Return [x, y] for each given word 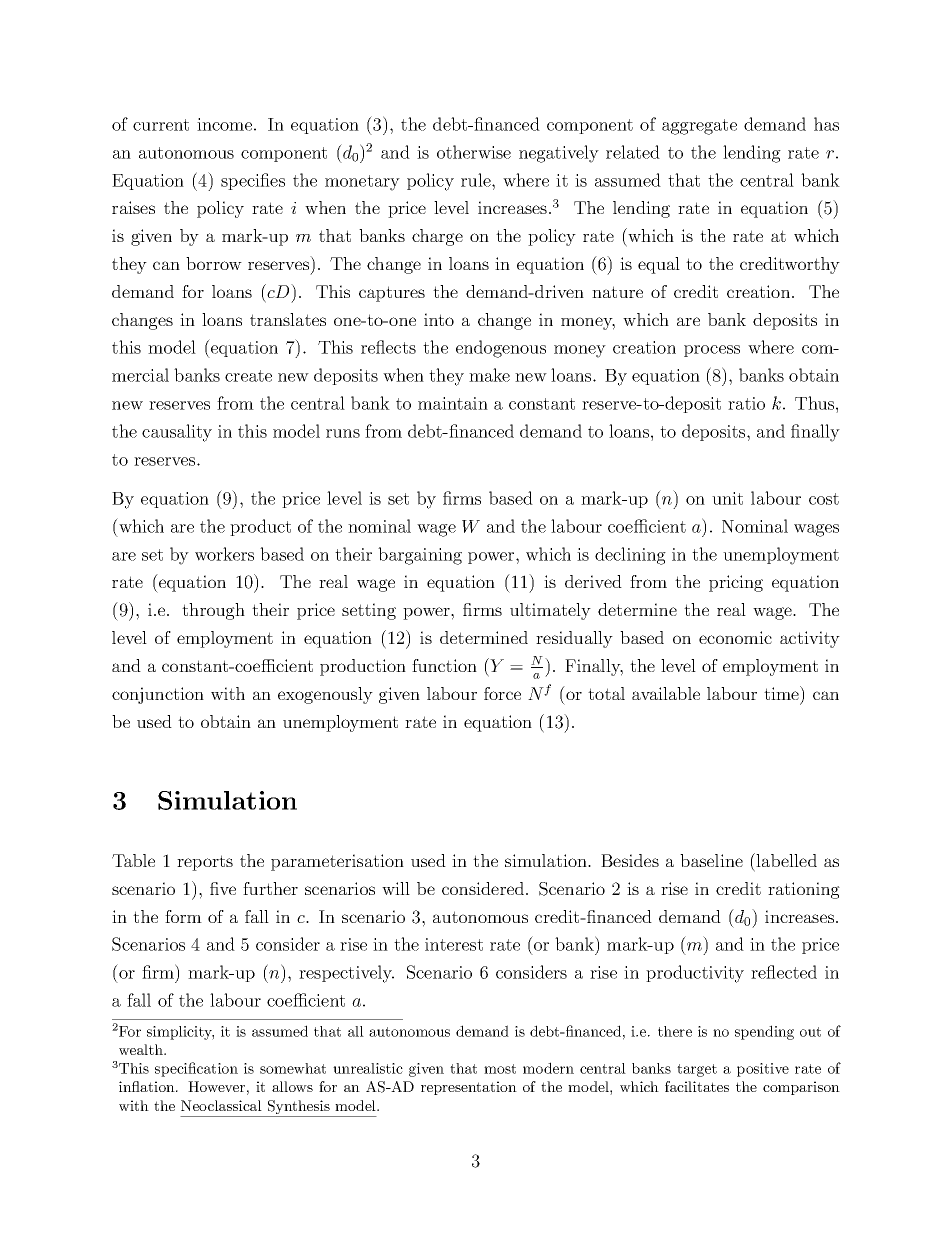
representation [469, 1088]
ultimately [550, 611]
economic [735, 637]
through [213, 611]
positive [763, 1070]
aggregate [699, 127]
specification [196, 1069]
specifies [253, 181]
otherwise [474, 152]
